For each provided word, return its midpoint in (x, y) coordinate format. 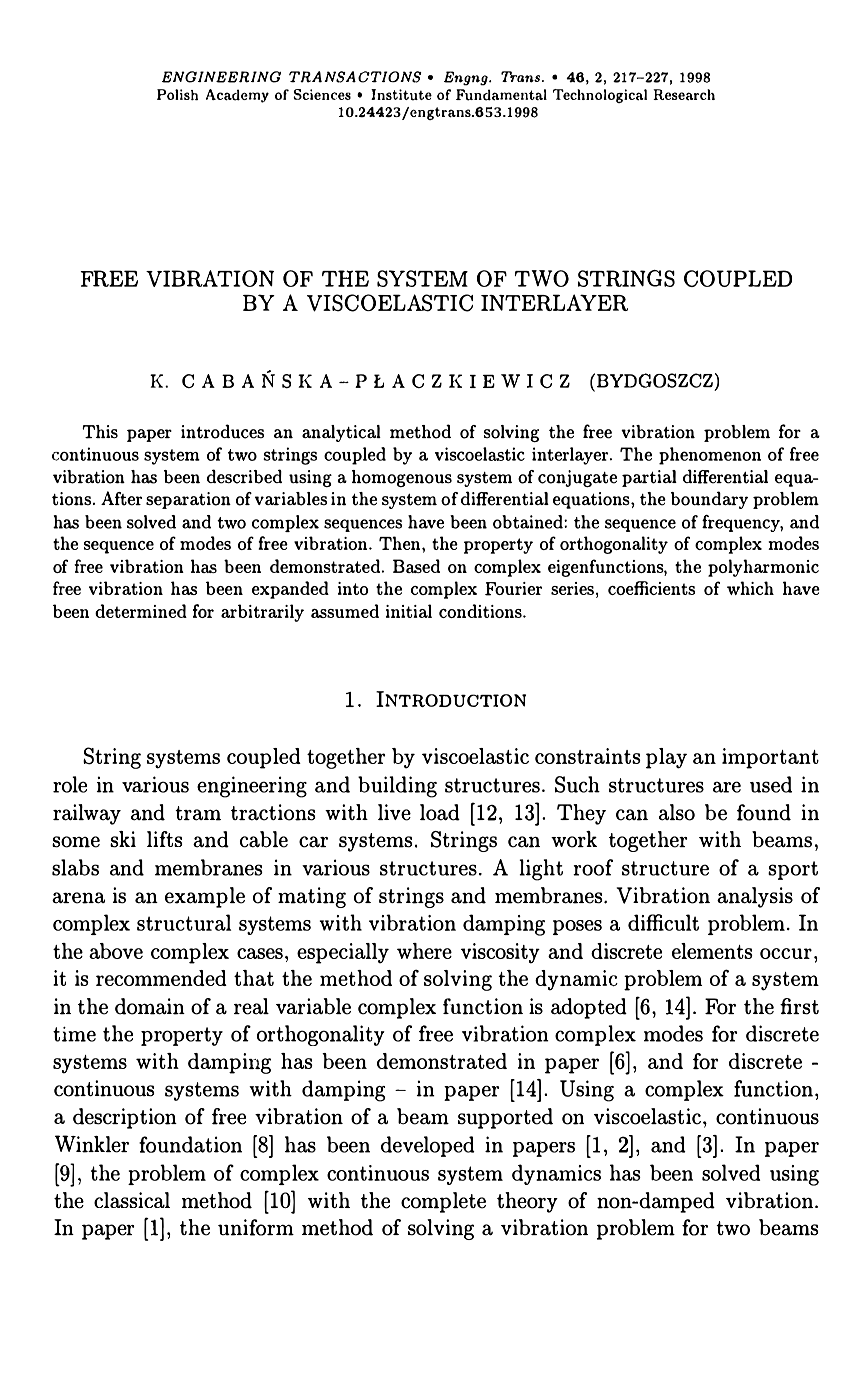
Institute (401, 95)
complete (443, 1202)
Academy (237, 96)
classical (132, 1200)
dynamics (556, 1174)
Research (684, 95)
